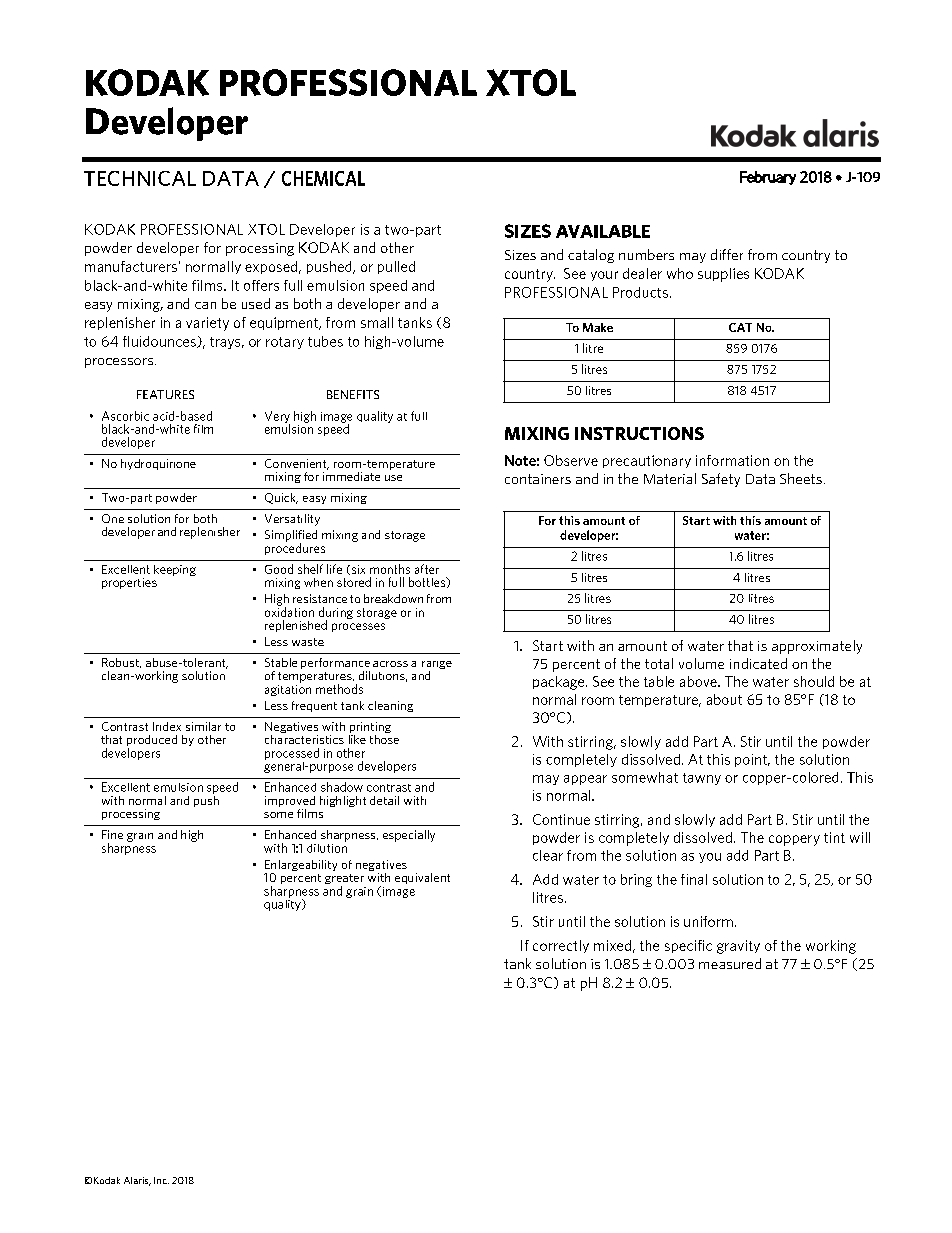  I want to click on AVAILABLE, so click(603, 231).
